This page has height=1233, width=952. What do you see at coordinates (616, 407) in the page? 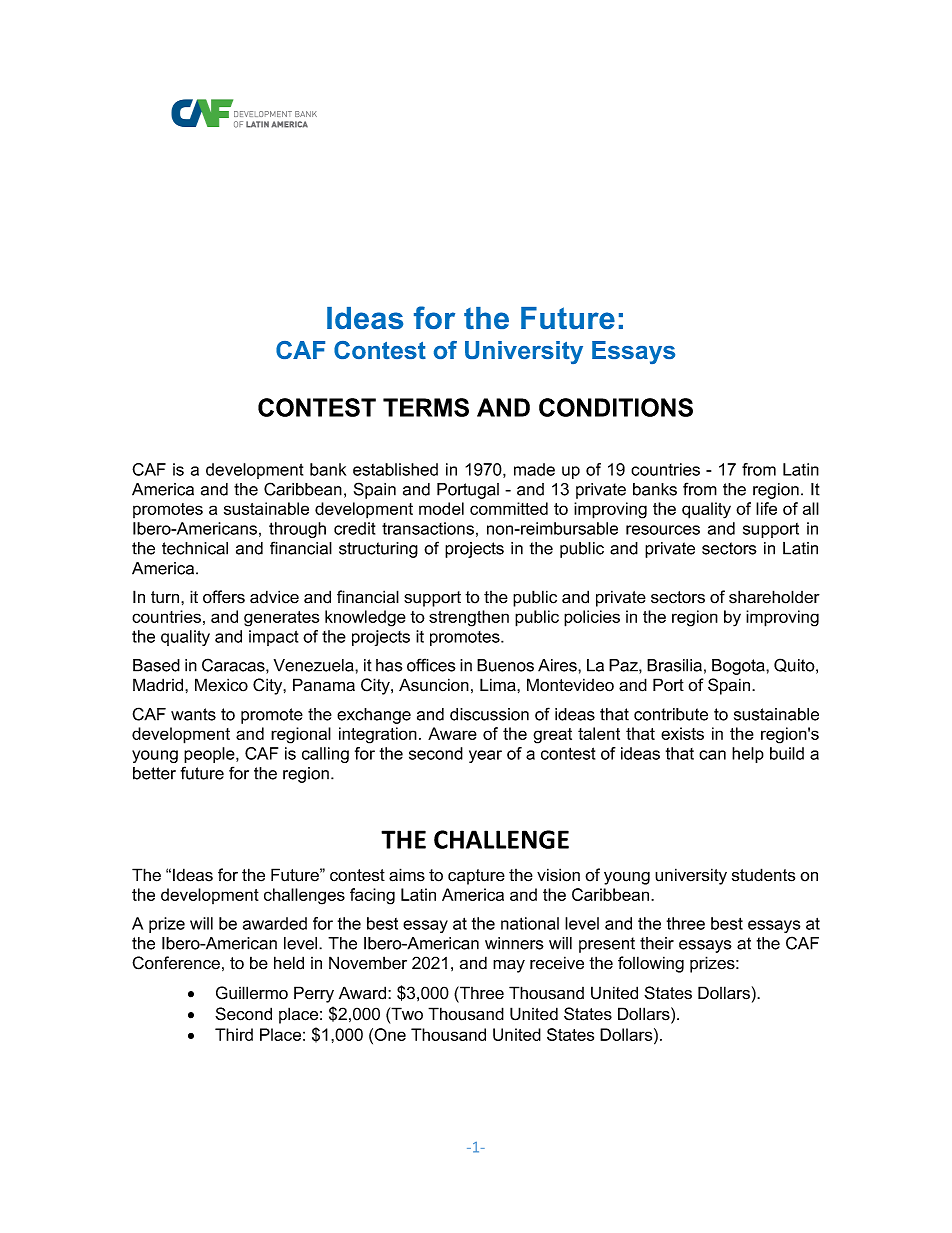
I see `CONDITIONS` at bounding box center [616, 407].
